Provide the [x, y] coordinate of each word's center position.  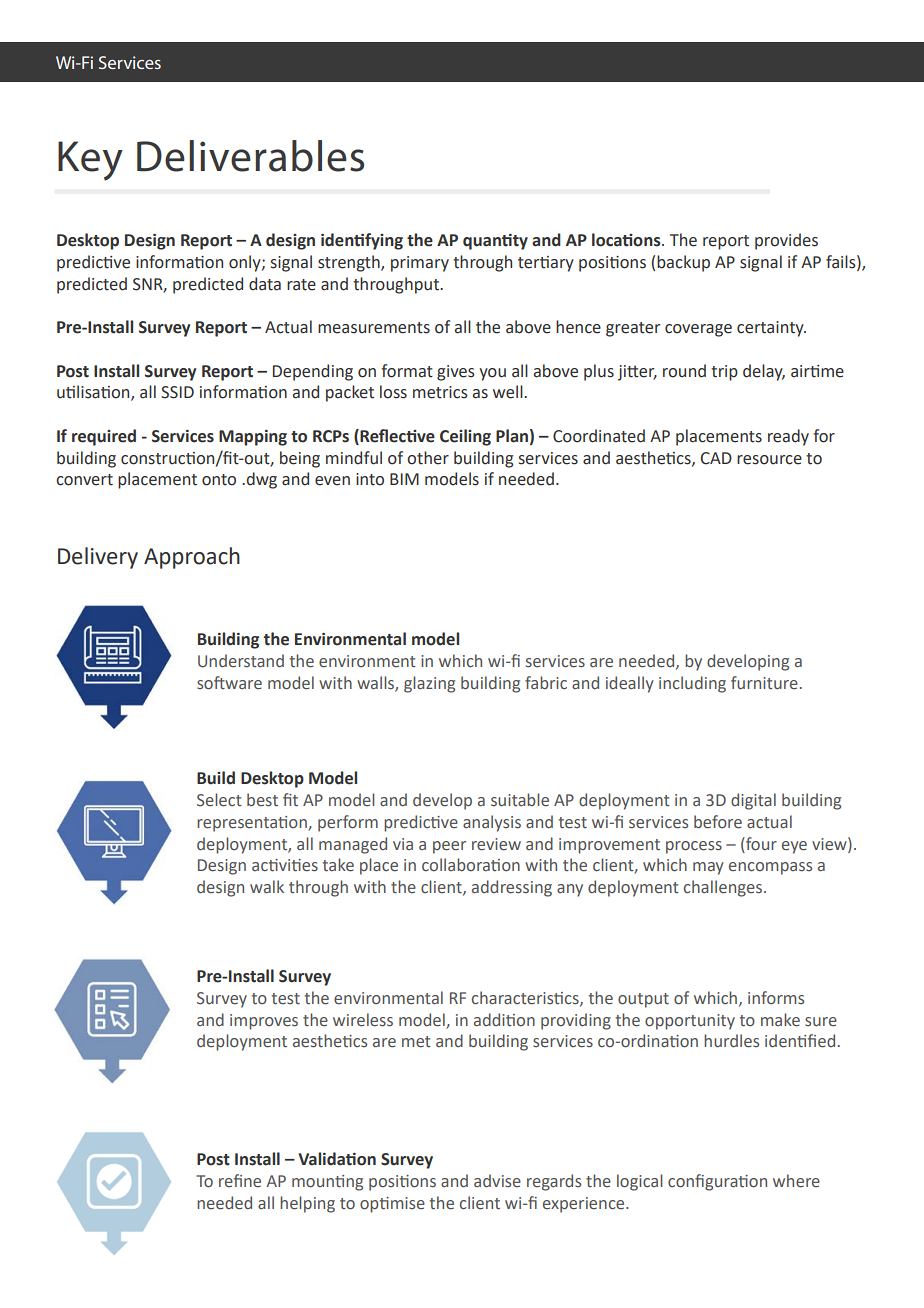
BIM [404, 479]
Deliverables [250, 156]
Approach [192, 558]
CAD [716, 458]
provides [786, 241]
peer [449, 847]
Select [219, 800]
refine [240, 1181]
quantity [495, 242]
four [760, 844]
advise [497, 1181]
